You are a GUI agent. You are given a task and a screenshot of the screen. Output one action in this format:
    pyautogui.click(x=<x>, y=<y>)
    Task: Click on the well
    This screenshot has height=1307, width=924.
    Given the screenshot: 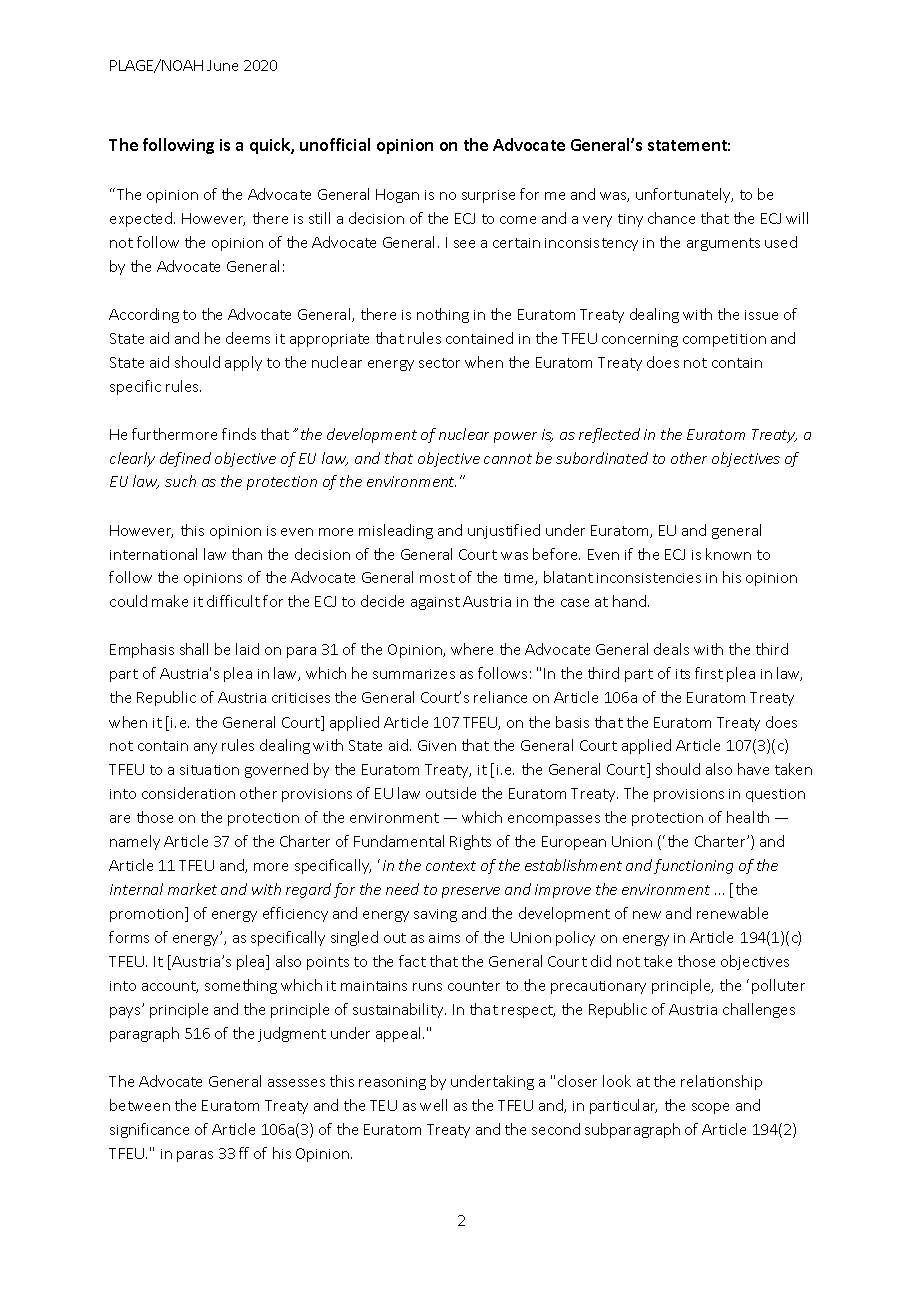 What is the action you would take?
    pyautogui.click(x=433, y=1105)
